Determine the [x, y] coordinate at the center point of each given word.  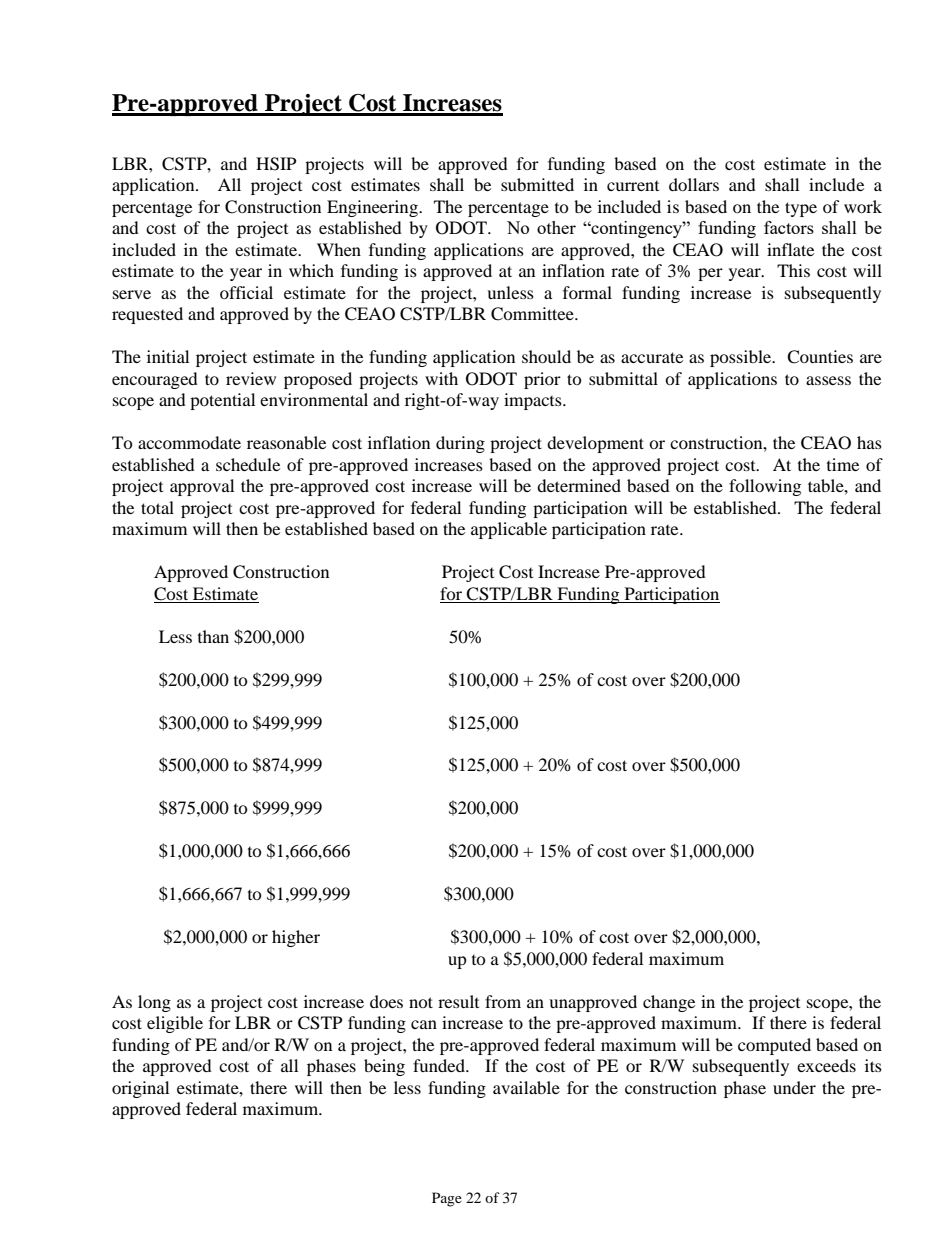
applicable [509, 530]
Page [447, 1199]
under [794, 1087]
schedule [248, 464]
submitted [537, 184]
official [246, 292]
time [843, 464]
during [460, 444]
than [213, 636]
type [801, 209]
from [503, 1001]
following [765, 487]
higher [296, 938]
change [669, 1003]
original [140, 1089]
